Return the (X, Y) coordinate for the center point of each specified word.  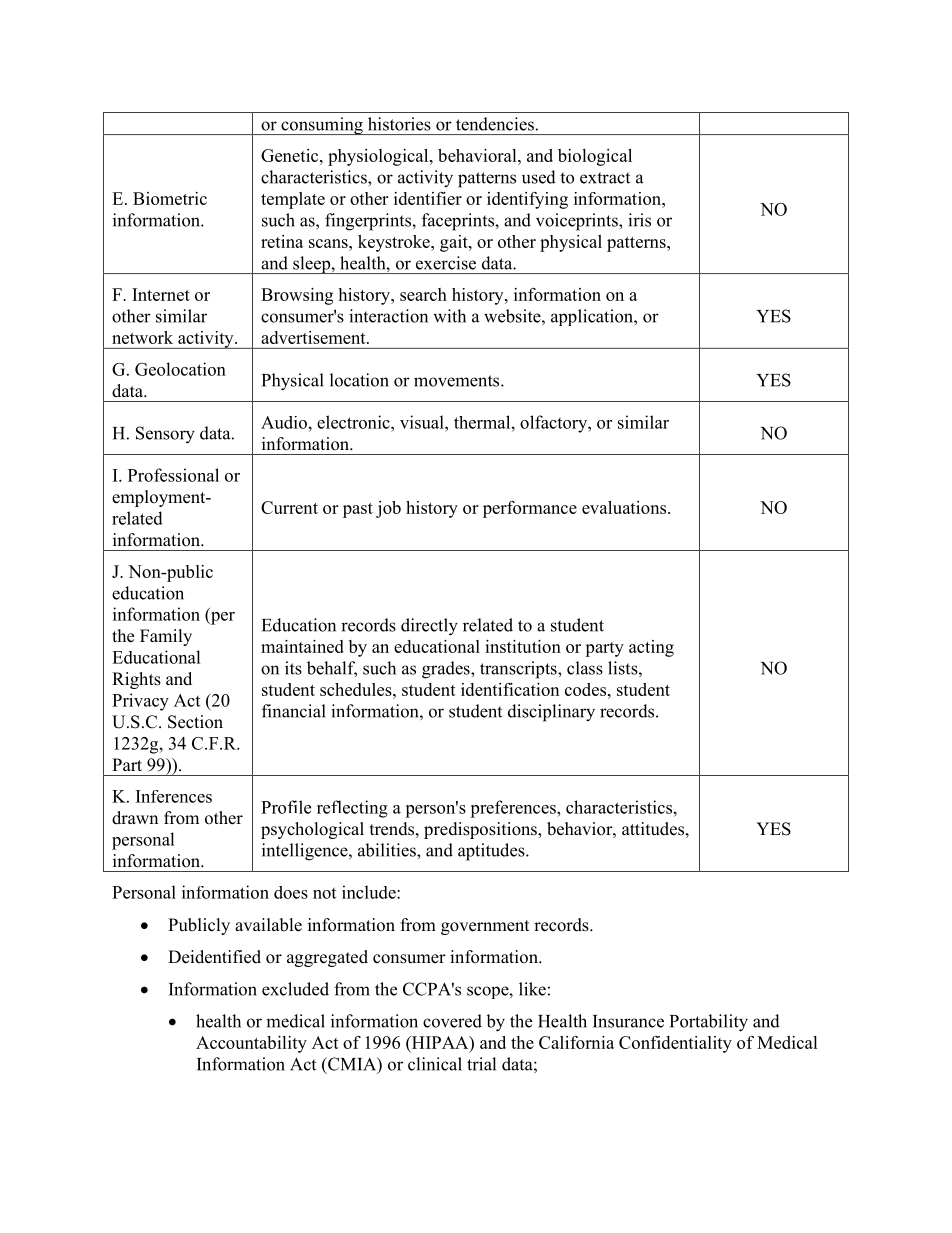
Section (195, 722)
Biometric (170, 198)
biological (595, 157)
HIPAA (440, 1043)
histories (399, 124)
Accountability (251, 1044)
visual (423, 422)
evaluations (625, 507)
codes (585, 689)
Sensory (165, 435)
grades (447, 670)
